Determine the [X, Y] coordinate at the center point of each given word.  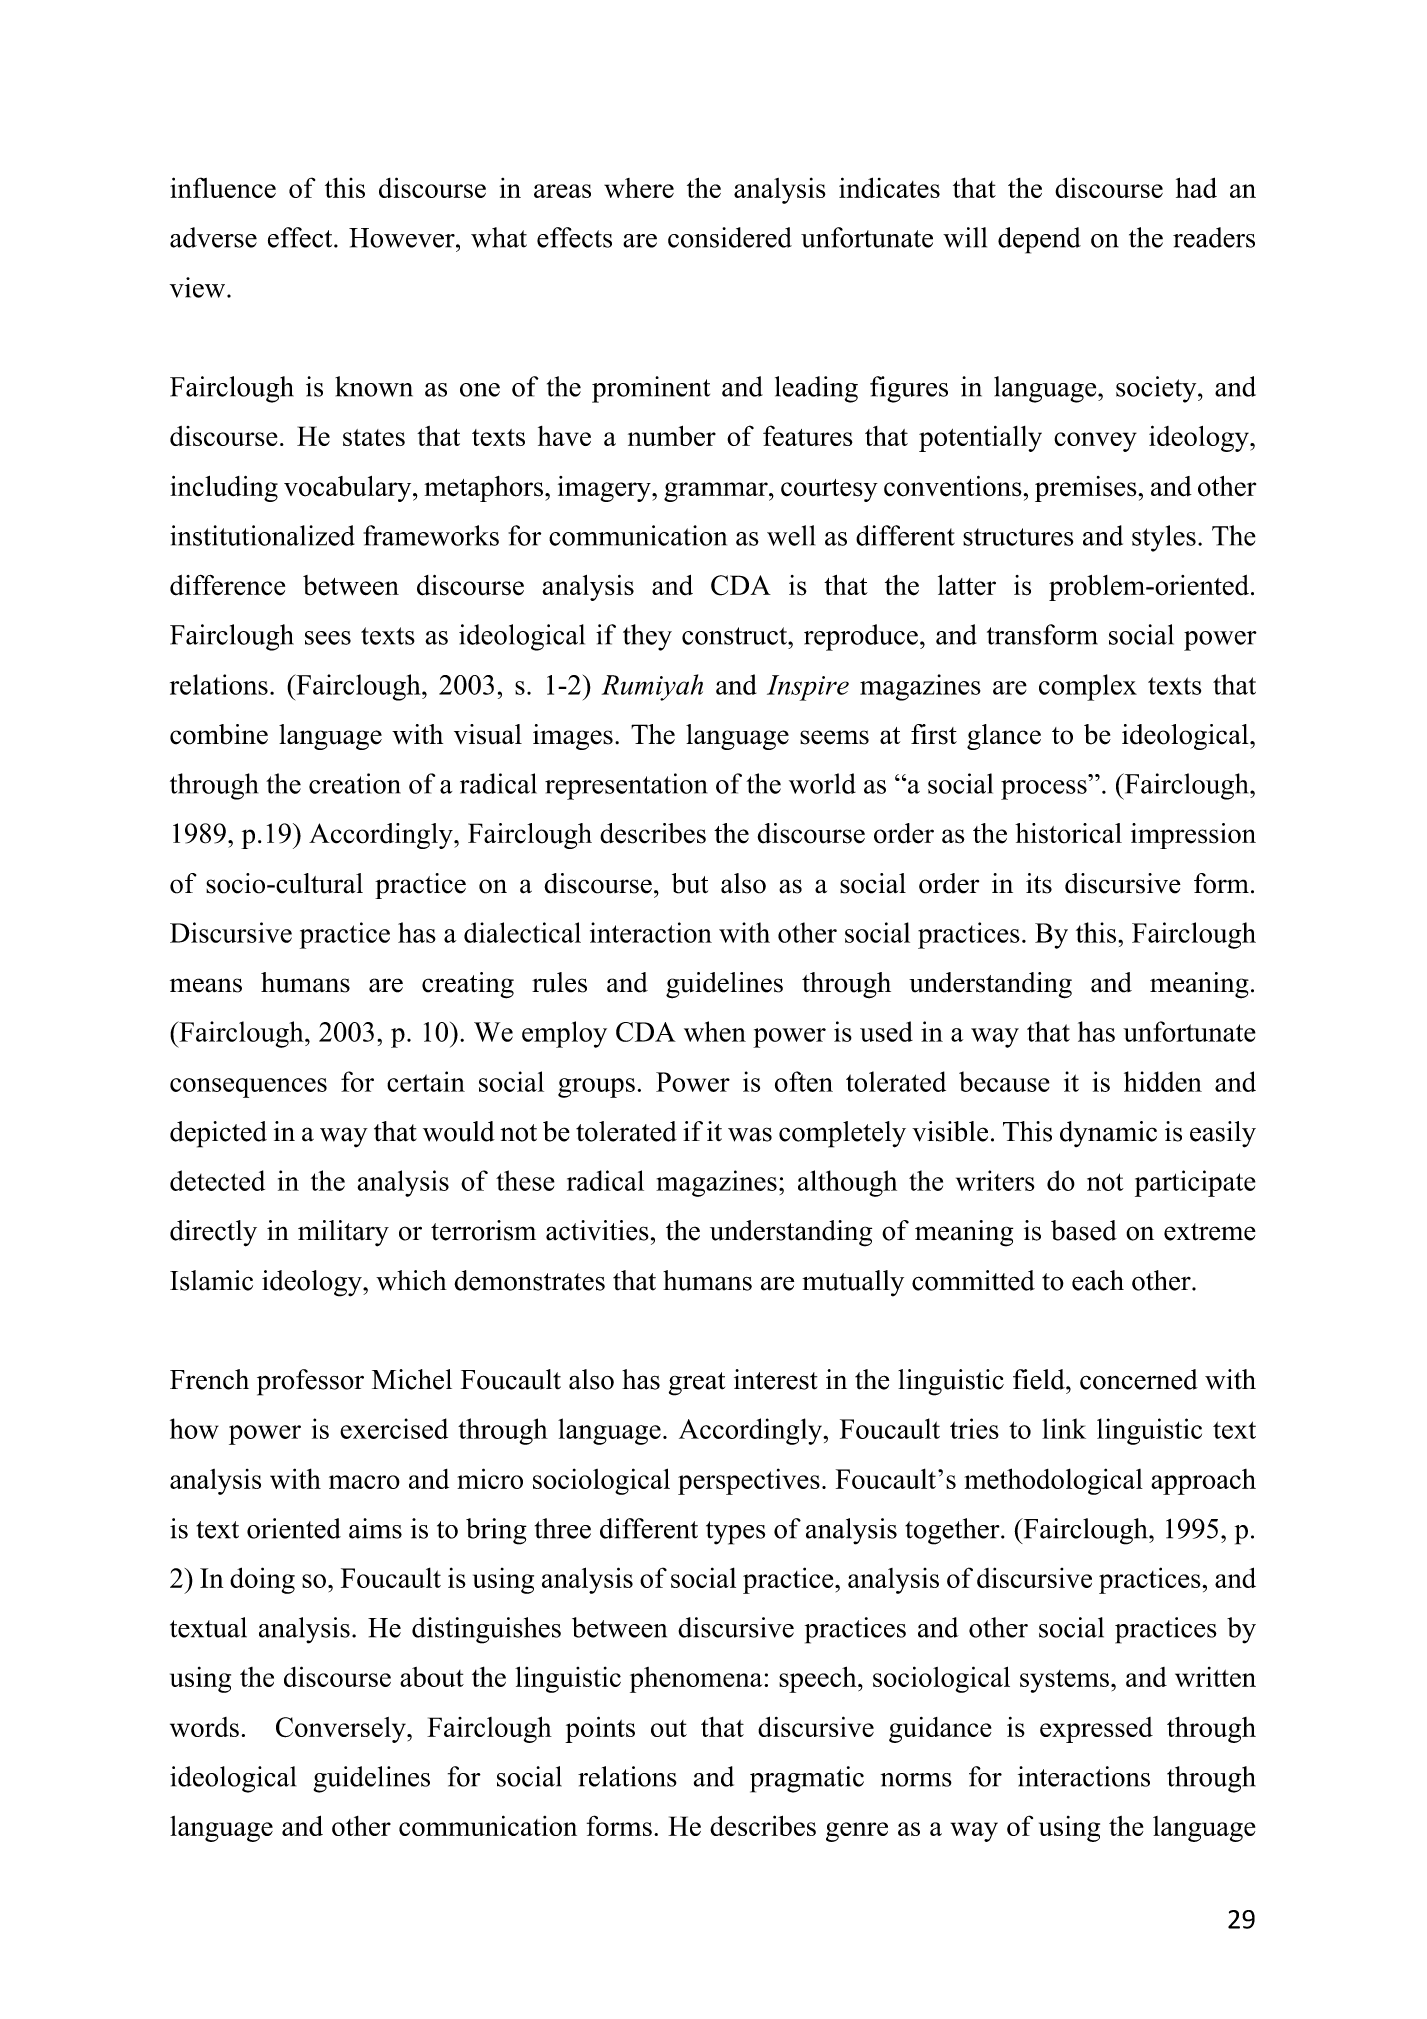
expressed [1096, 1730]
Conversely [342, 1730]
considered [730, 237]
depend [1039, 240]
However [403, 238]
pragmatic [807, 1779]
